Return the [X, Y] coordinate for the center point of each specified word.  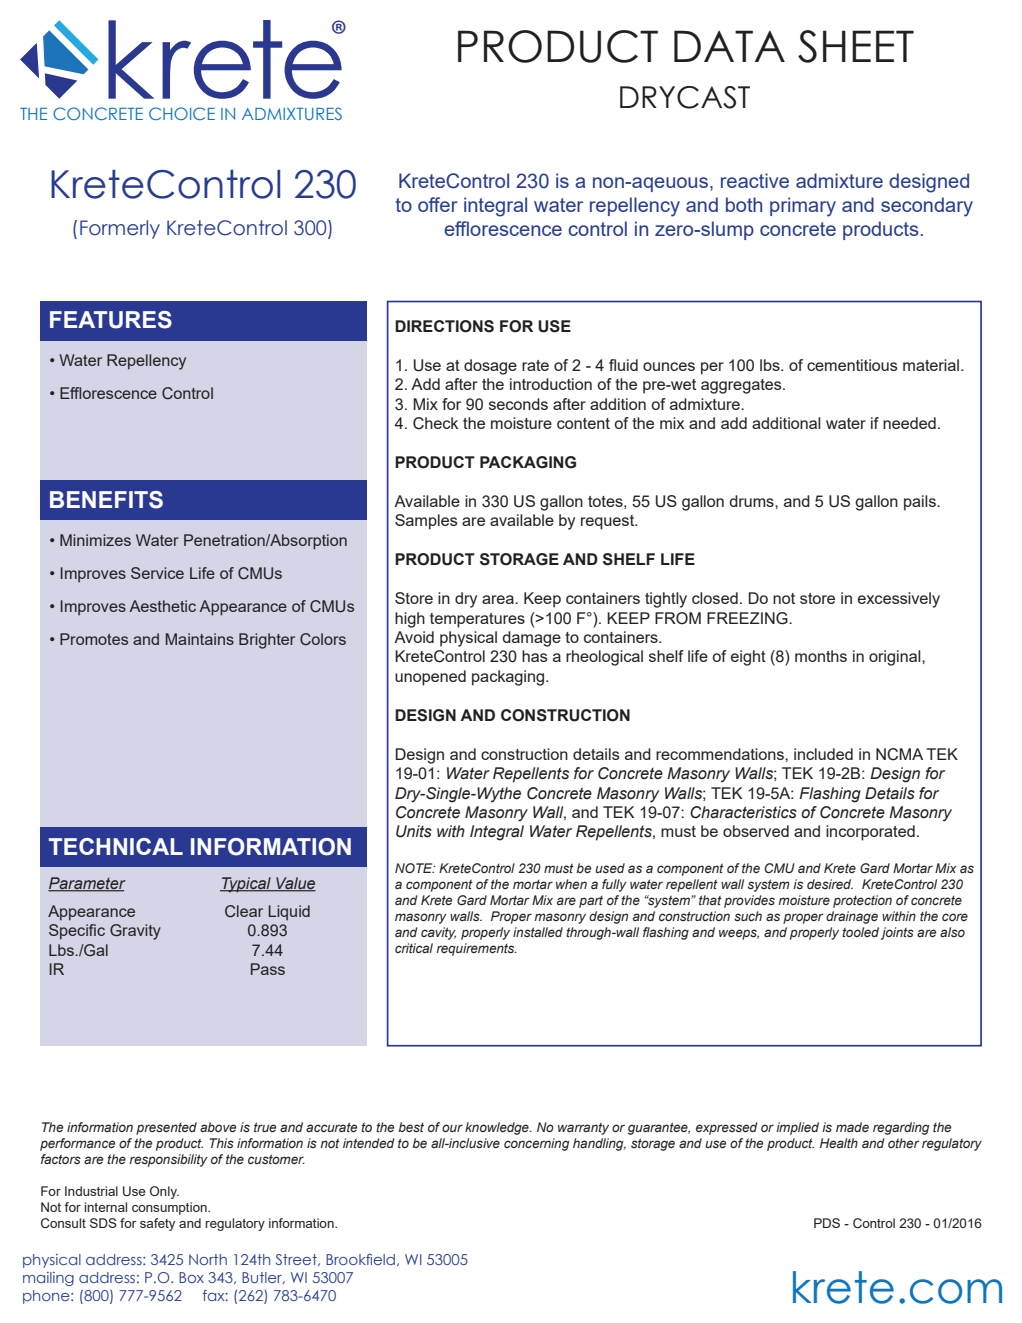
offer [438, 204]
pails [921, 503]
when [571, 884]
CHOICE [182, 113]
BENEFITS [106, 500]
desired [830, 884]
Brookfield [362, 1260]
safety [157, 1224]
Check [435, 423]
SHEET [856, 46]
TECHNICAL [116, 846]
